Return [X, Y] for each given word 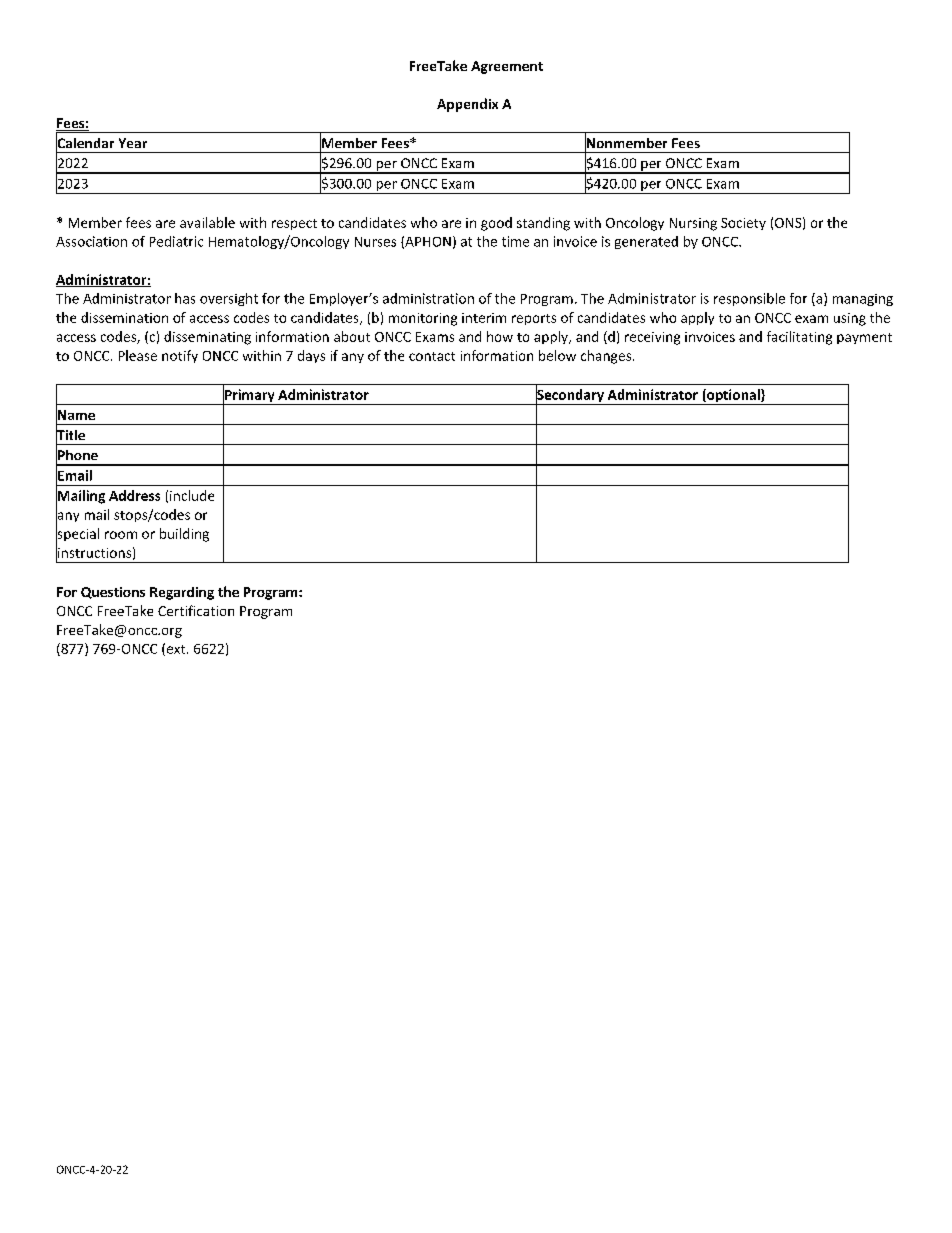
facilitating [799, 338]
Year [133, 143]
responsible [749, 299]
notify [180, 356]
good [496, 224]
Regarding [182, 593]
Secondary [570, 396]
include [192, 495]
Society [743, 224]
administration [428, 298]
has [185, 298]
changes [607, 357]
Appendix [467, 105]
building [184, 535]
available [207, 222]
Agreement [507, 67]
